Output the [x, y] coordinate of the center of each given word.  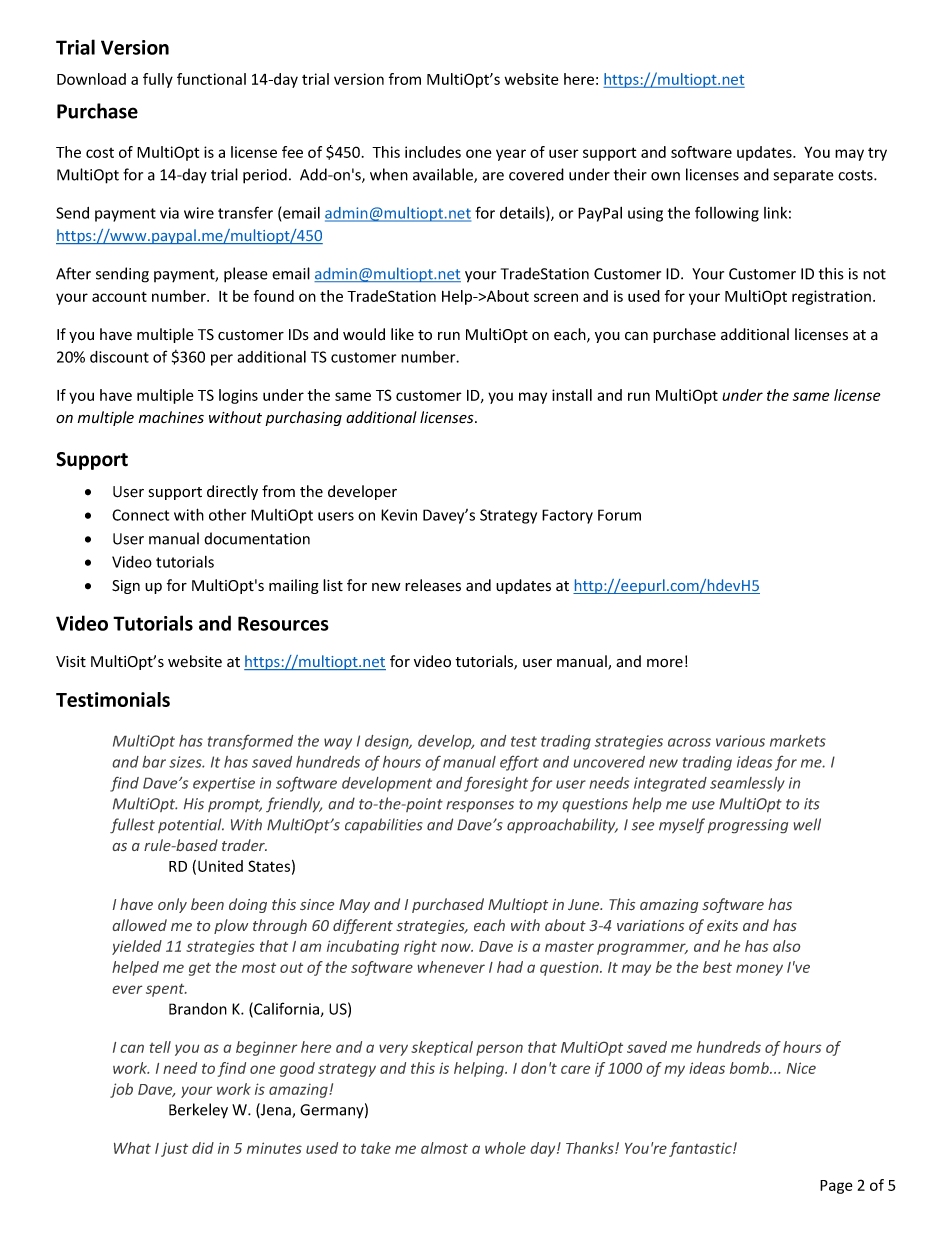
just [174, 1149]
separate [804, 177]
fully [158, 80]
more [665, 663]
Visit [71, 662]
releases [433, 585]
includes [433, 152]
